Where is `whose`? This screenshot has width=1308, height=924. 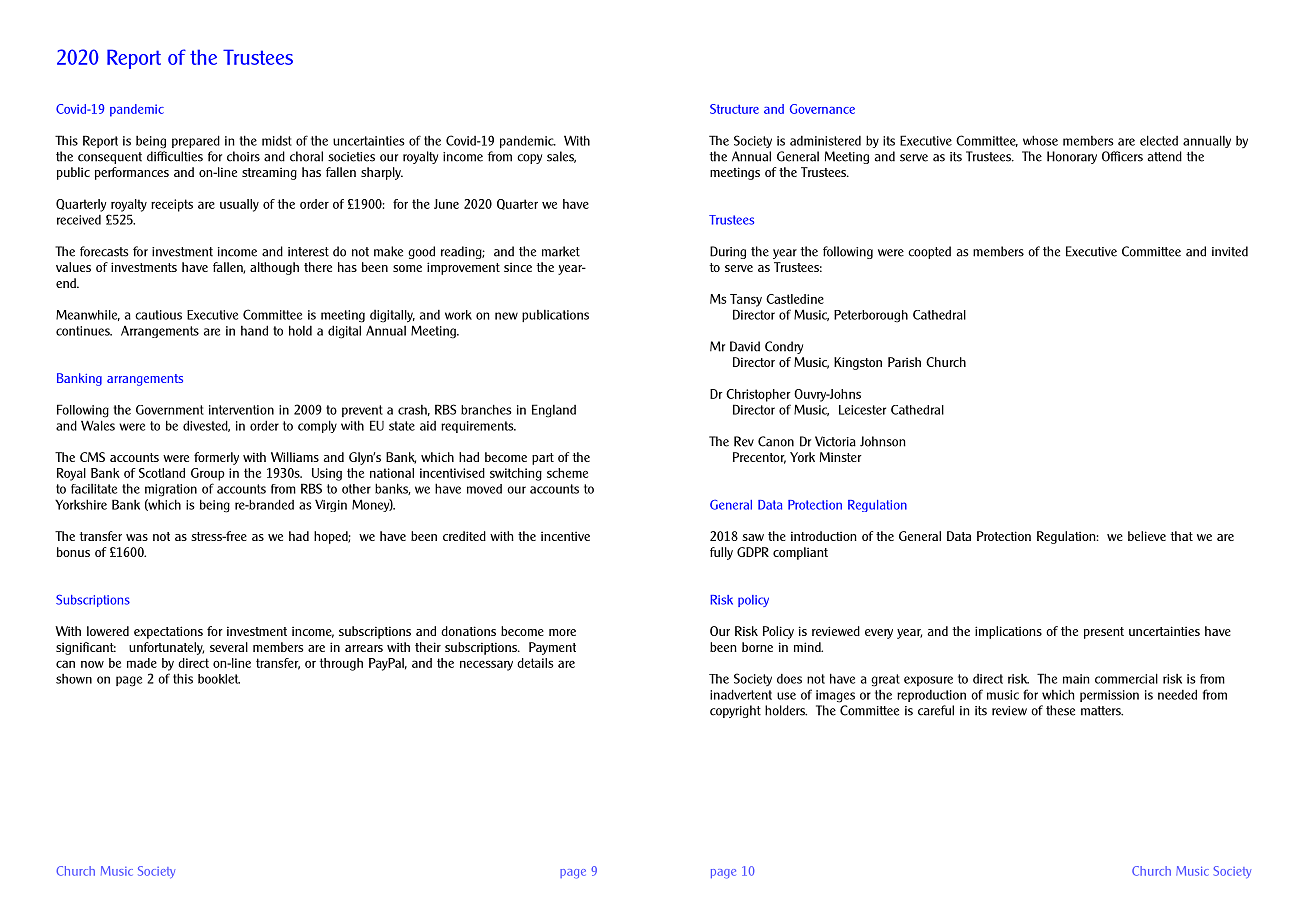
whose is located at coordinates (1040, 140).
